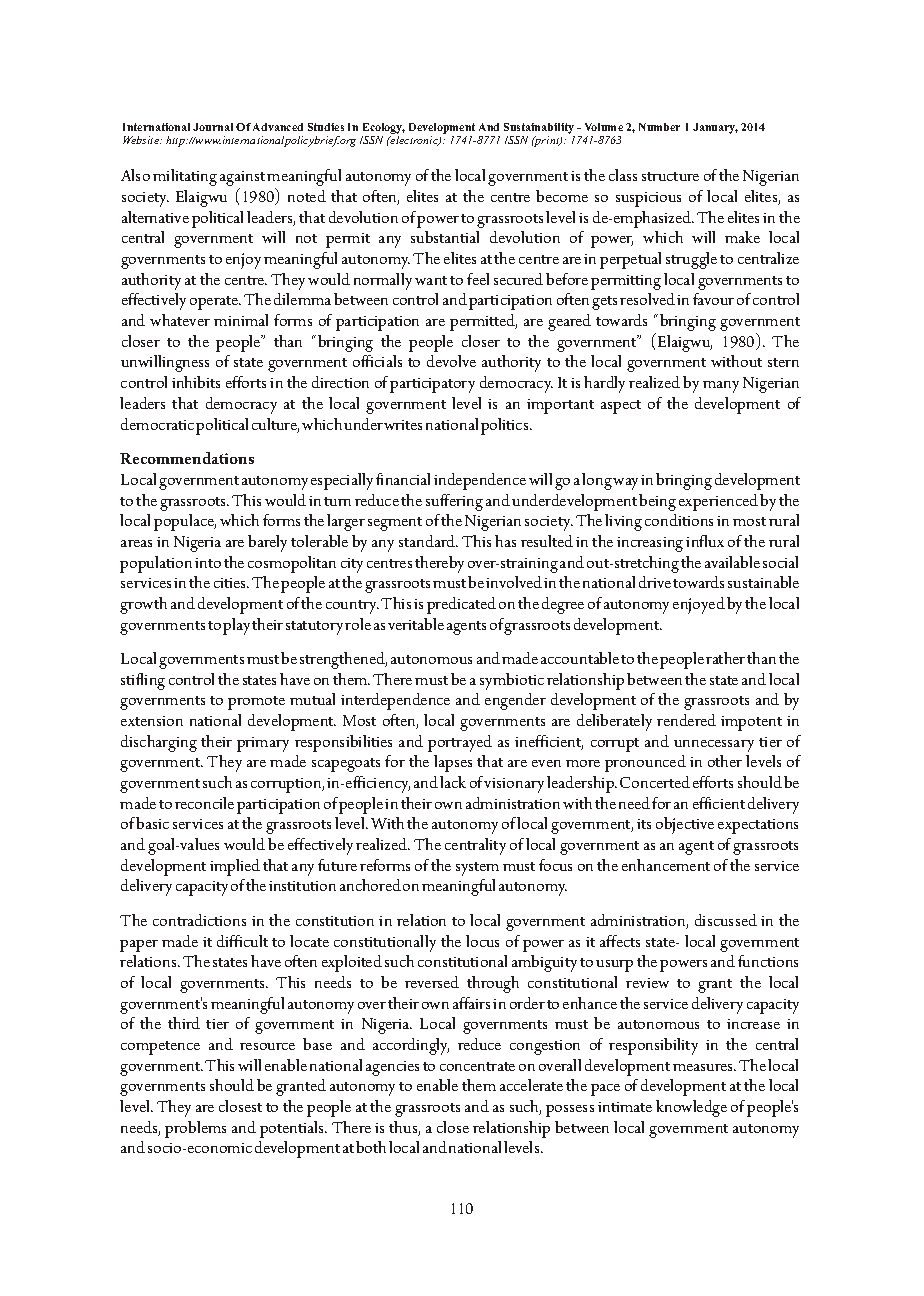 This screenshot has width=924, height=1296. Describe the element at coordinates (453, 782) in the screenshot. I see `lack` at that location.
